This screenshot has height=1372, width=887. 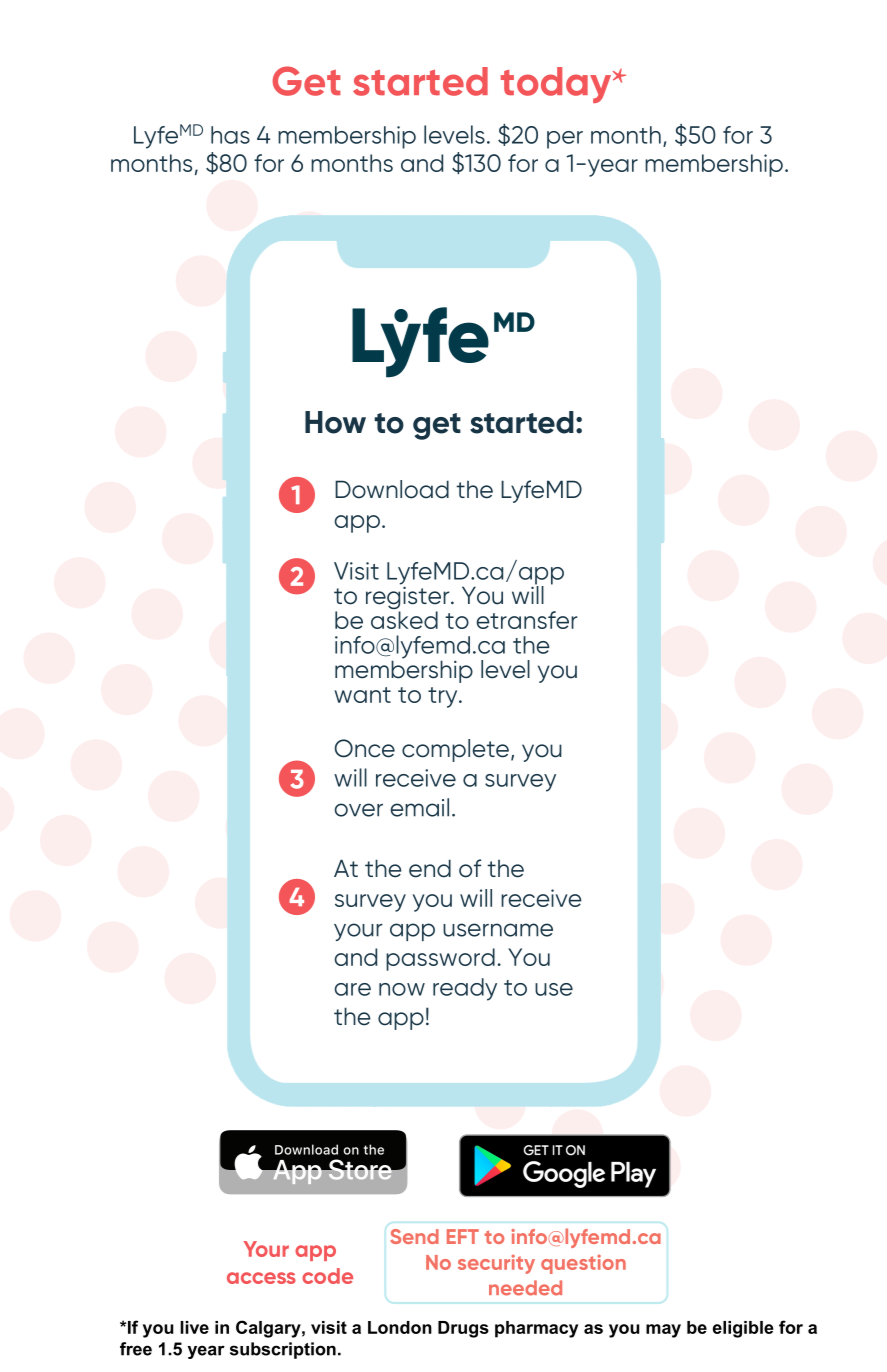 I want to click on password, so click(x=440, y=959).
